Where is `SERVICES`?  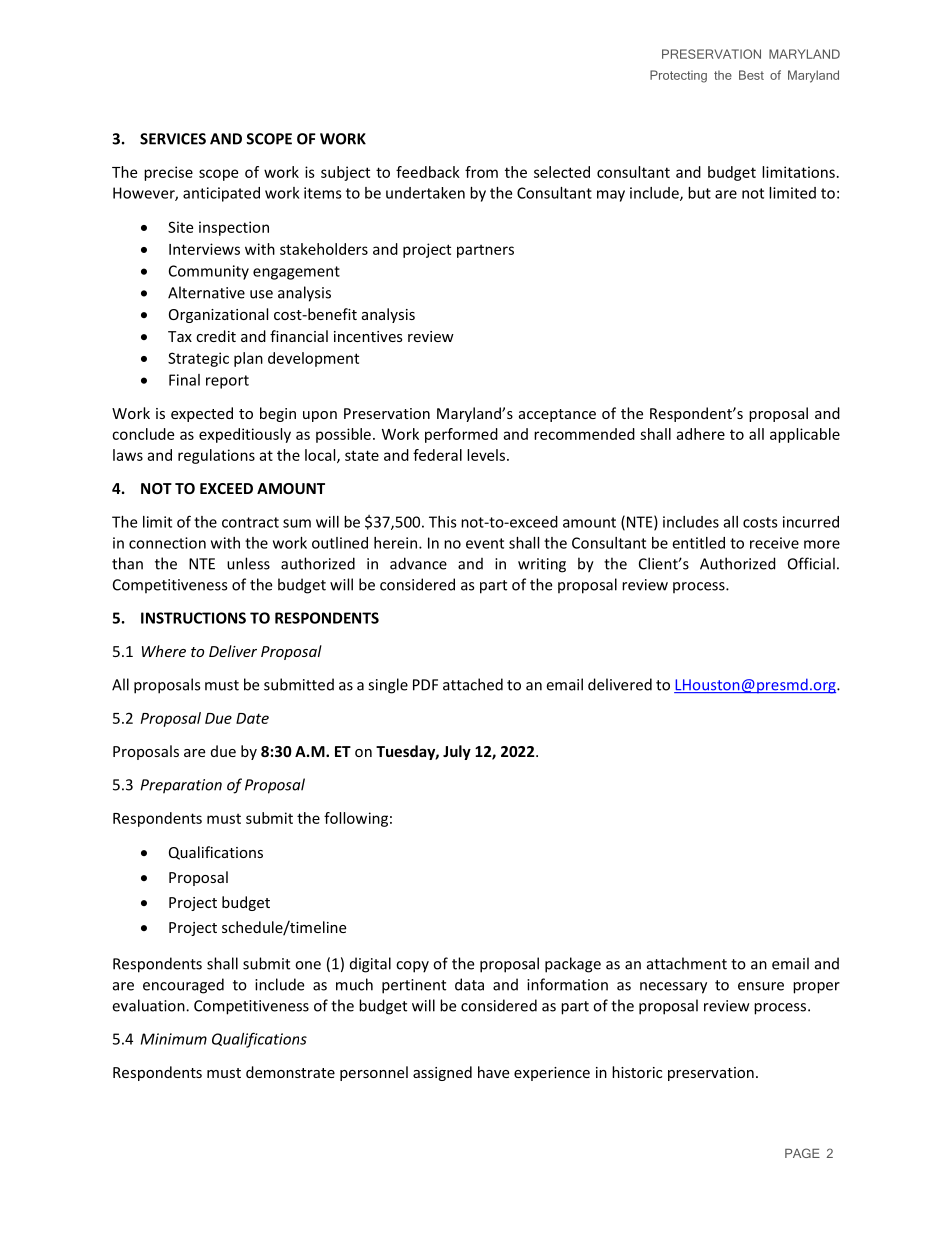
SERVICES is located at coordinates (173, 139).
